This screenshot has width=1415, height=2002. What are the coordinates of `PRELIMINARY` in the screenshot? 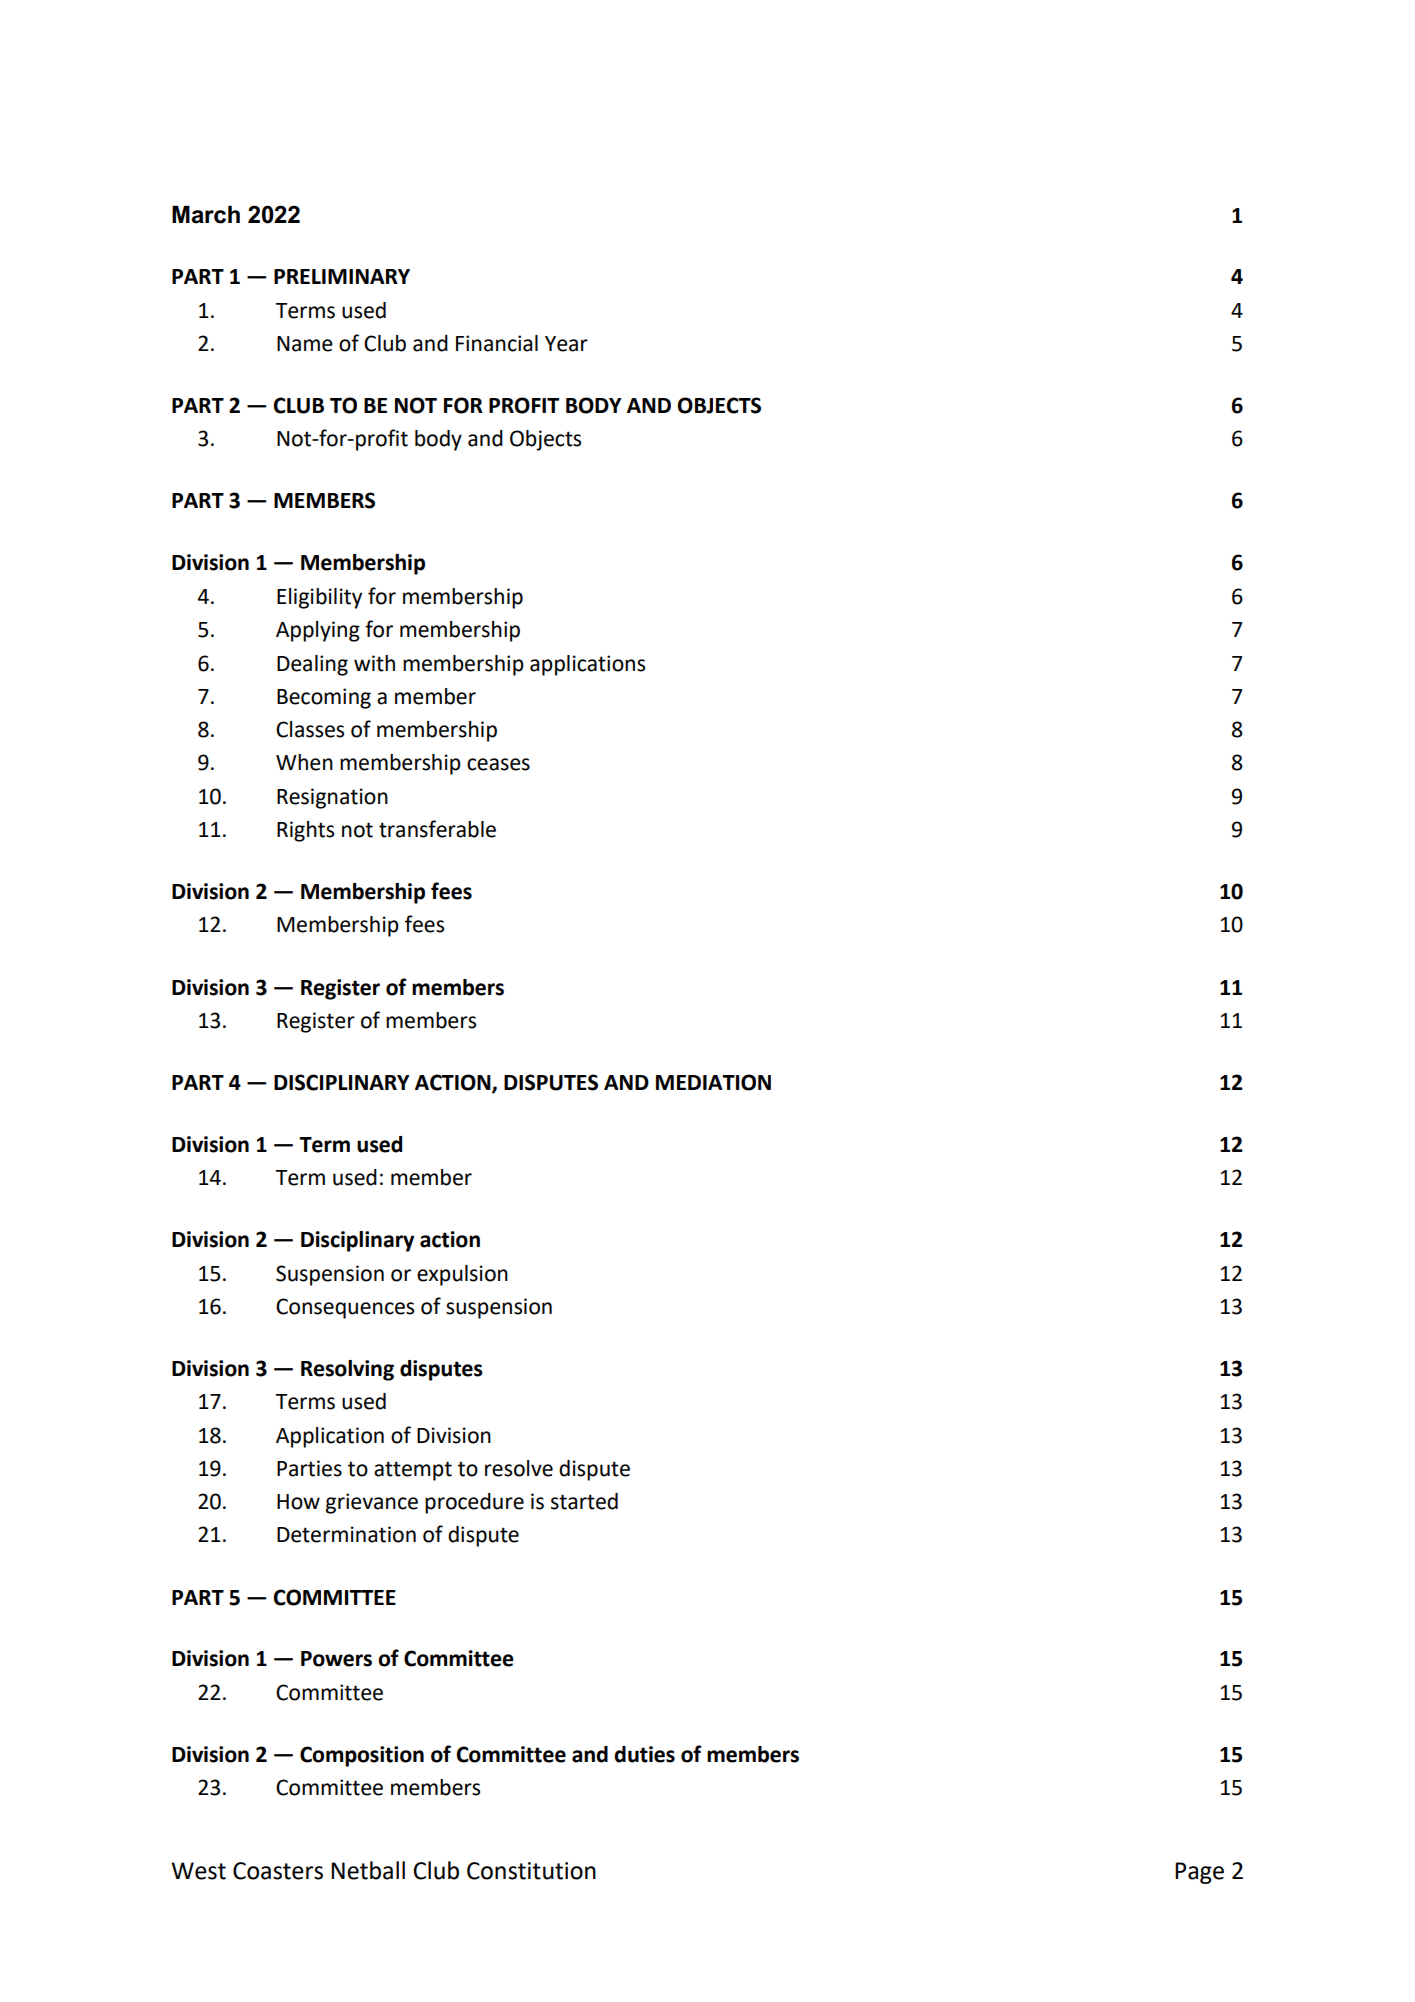 It's located at (342, 276).
